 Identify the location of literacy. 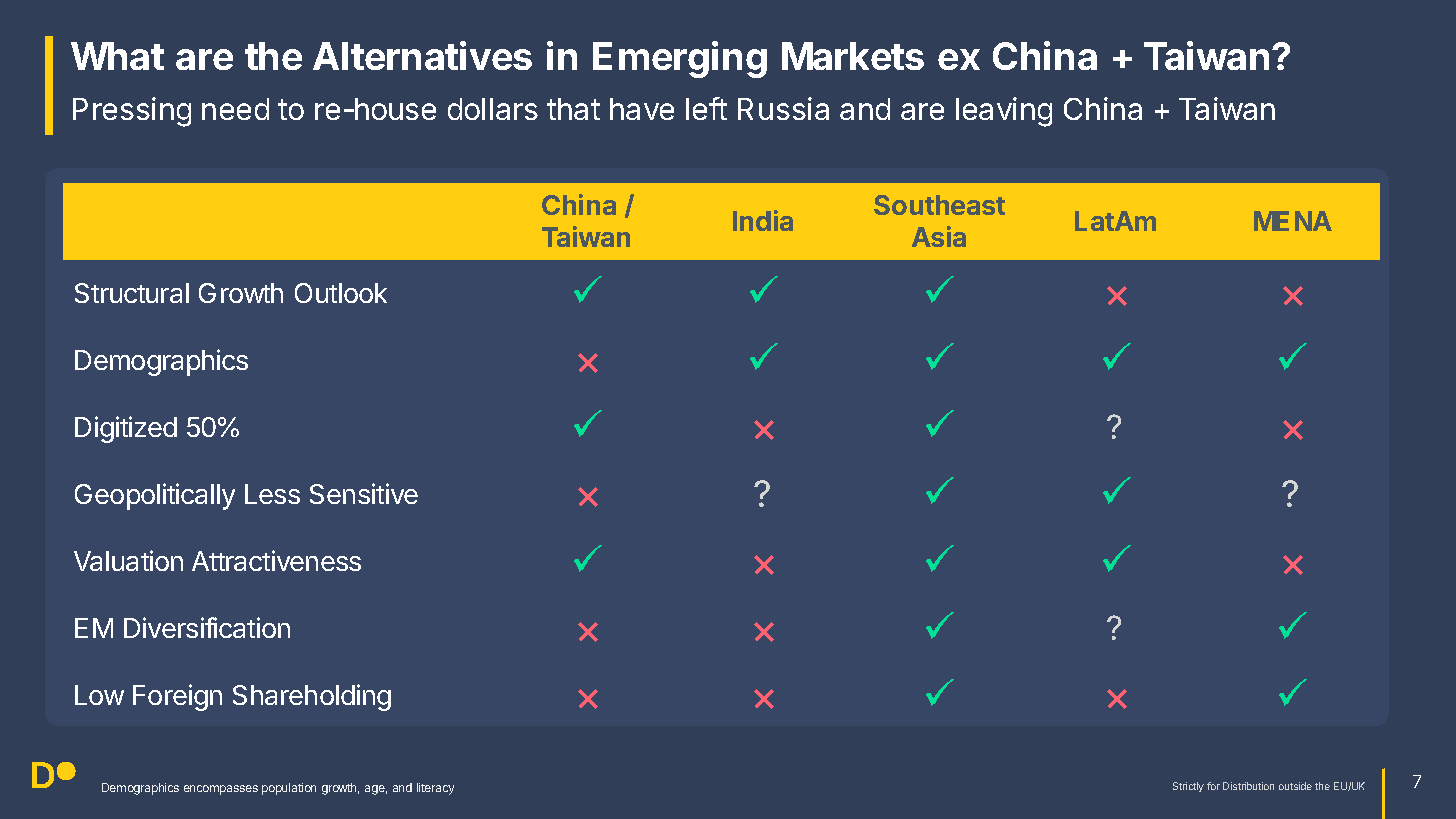
(435, 789).
